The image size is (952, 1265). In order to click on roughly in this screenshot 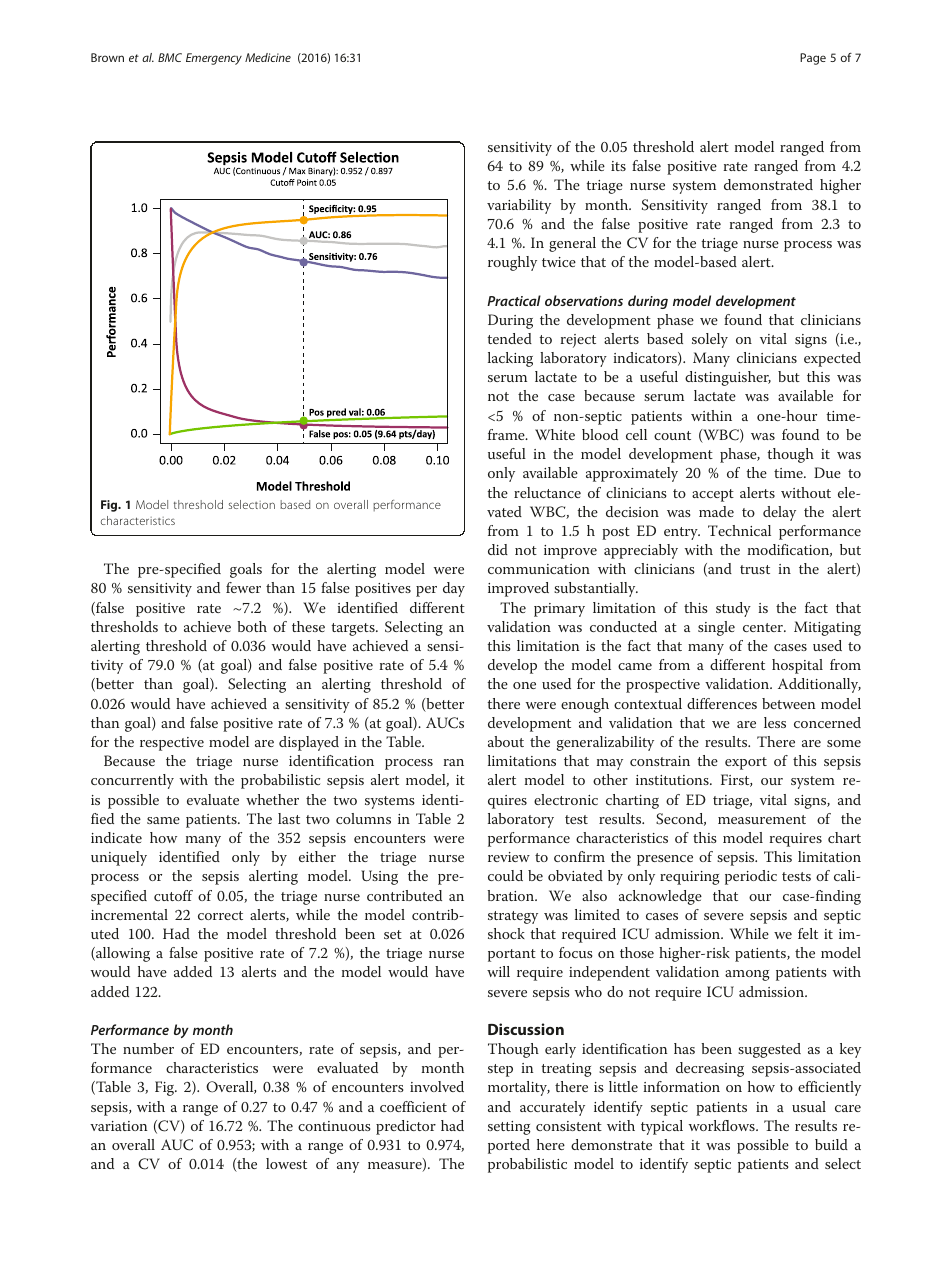, I will do `click(512, 263)`.
